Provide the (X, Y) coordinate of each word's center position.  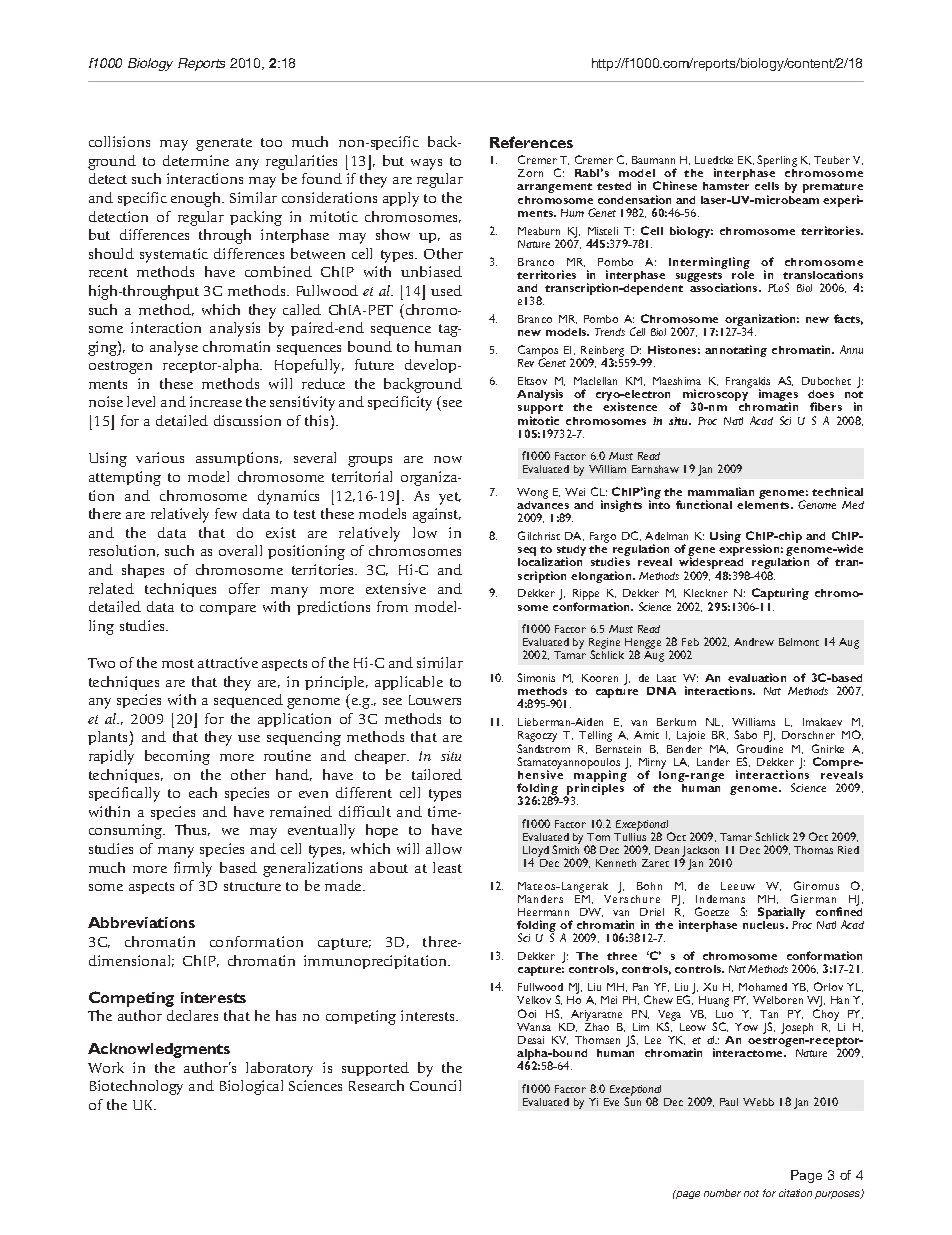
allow (444, 848)
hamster (726, 186)
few (226, 513)
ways (426, 164)
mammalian (721, 491)
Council (435, 1085)
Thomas (813, 850)
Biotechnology (136, 1087)
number (722, 1193)
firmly (193, 869)
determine (196, 160)
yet (450, 498)
